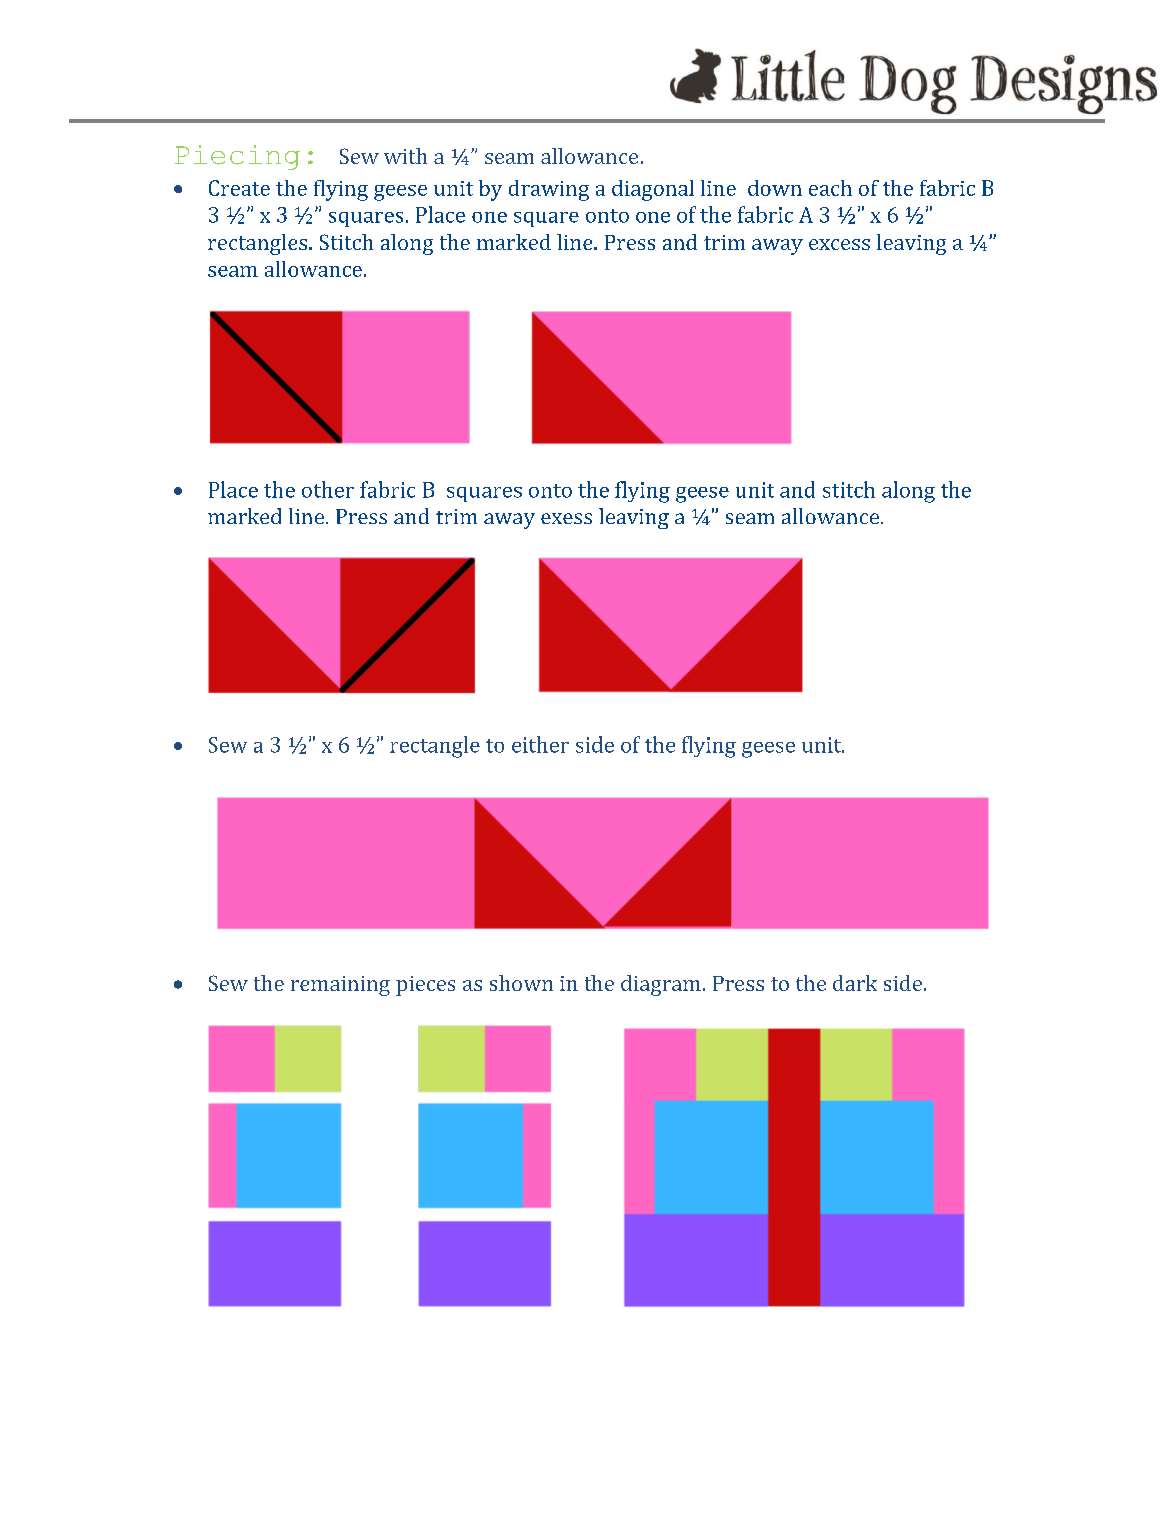 The height and width of the image is (1519, 1174). Describe the element at coordinates (521, 983) in the image. I see `shown` at that location.
